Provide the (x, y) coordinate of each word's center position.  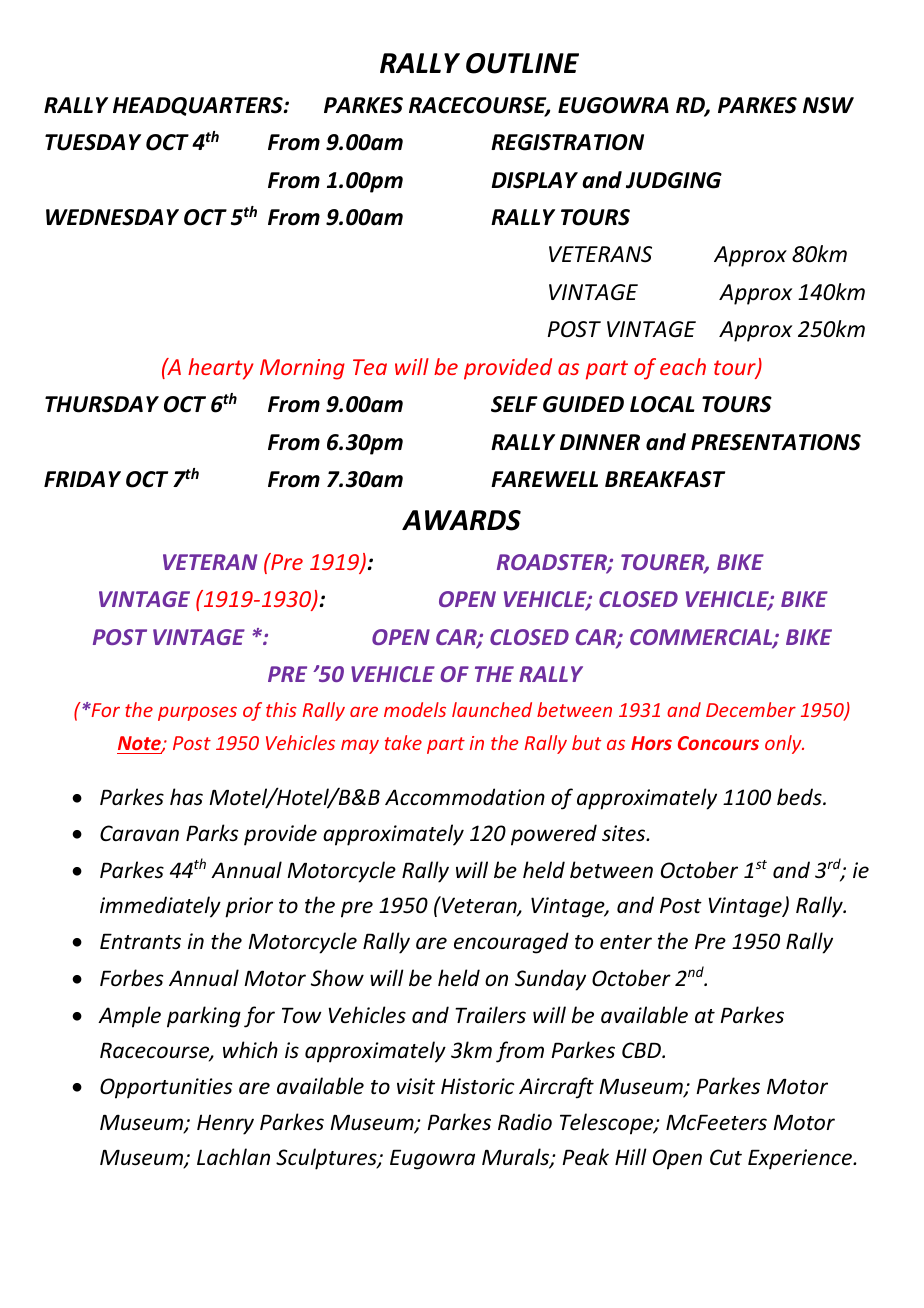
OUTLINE (522, 63)
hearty (221, 369)
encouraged (511, 943)
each (683, 366)
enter (626, 942)
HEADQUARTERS (199, 106)
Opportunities (166, 1088)
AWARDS (461, 520)
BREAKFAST (665, 479)
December (751, 709)
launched (492, 709)
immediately (160, 907)
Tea (370, 367)
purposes (197, 713)
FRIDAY (82, 479)
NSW (828, 105)
